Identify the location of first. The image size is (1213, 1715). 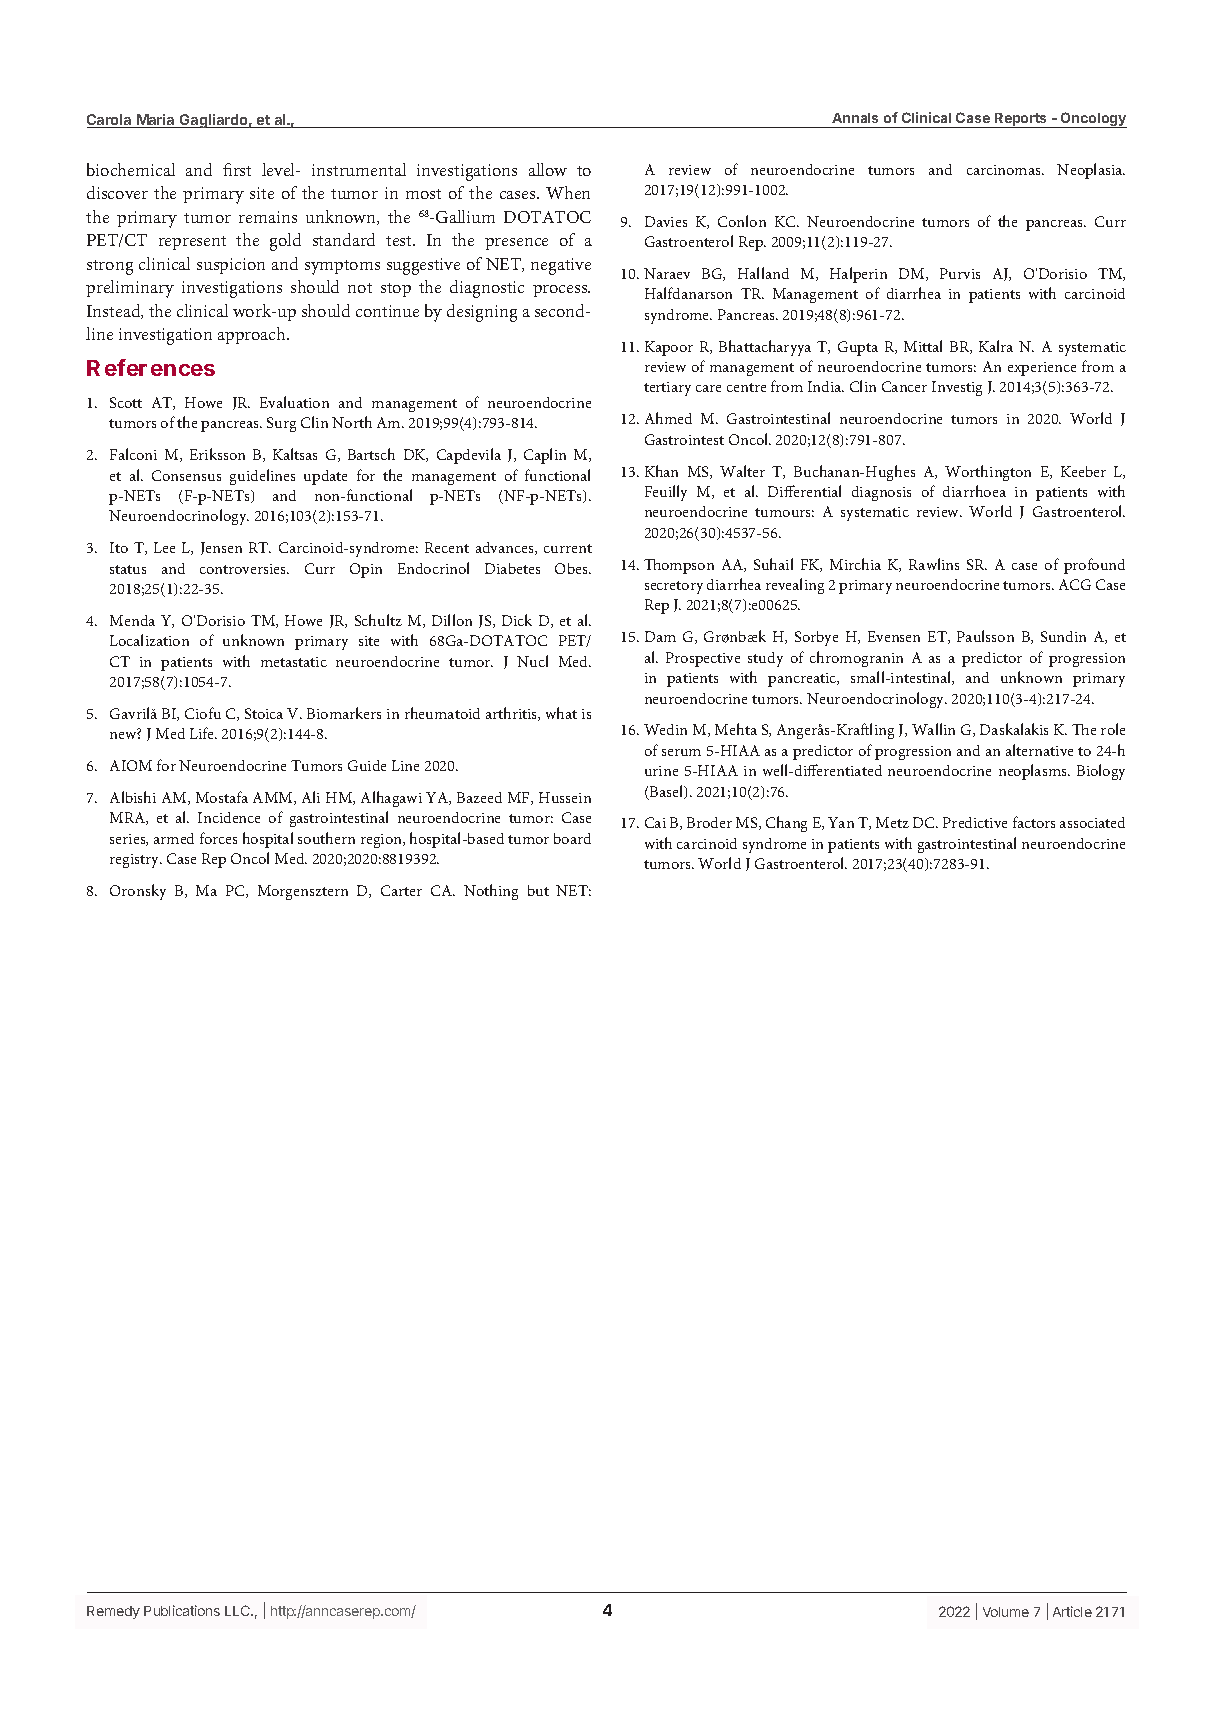
(237, 169).
